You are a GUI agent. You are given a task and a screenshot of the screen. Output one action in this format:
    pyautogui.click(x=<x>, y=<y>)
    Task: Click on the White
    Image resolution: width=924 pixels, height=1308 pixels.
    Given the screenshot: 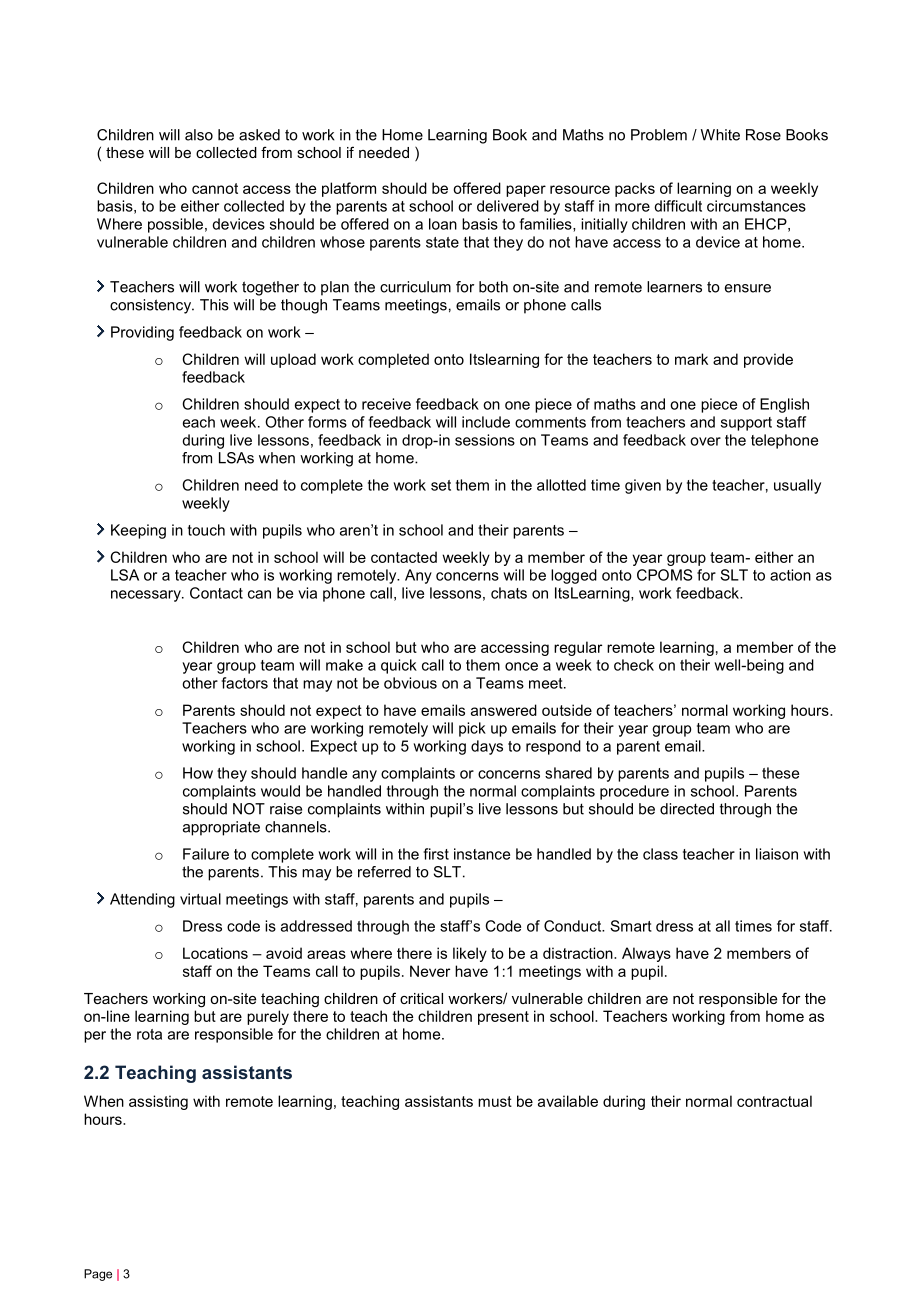 What is the action you would take?
    pyautogui.click(x=720, y=135)
